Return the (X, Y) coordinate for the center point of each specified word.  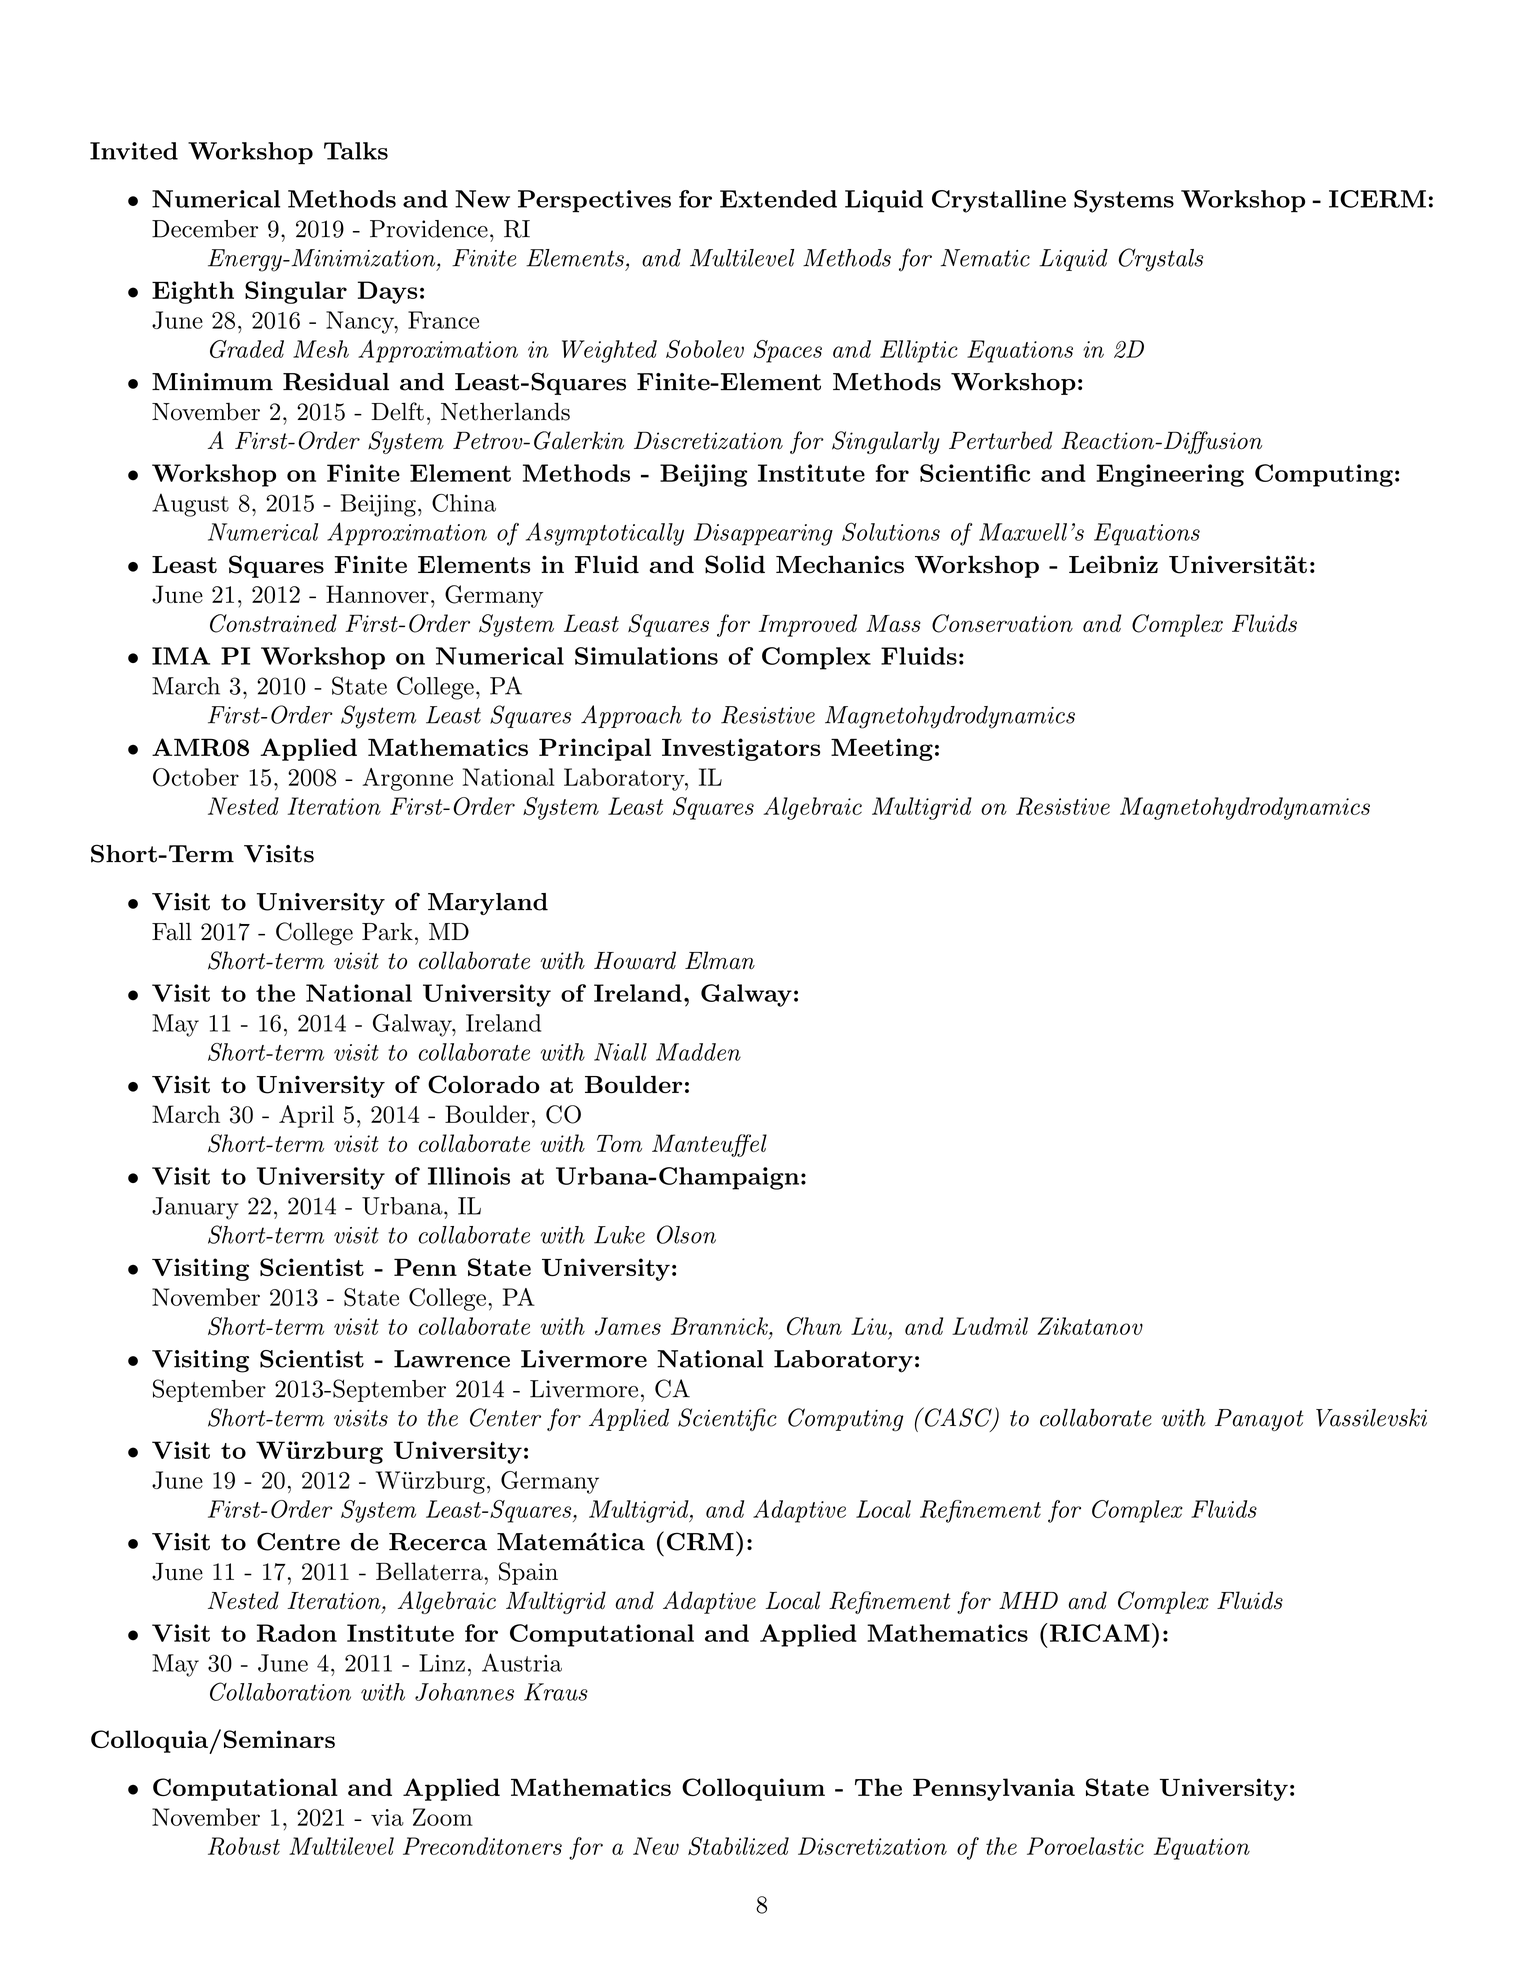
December (205, 229)
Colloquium (753, 1789)
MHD (1028, 1600)
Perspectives (594, 201)
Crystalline (999, 201)
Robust (244, 1846)
